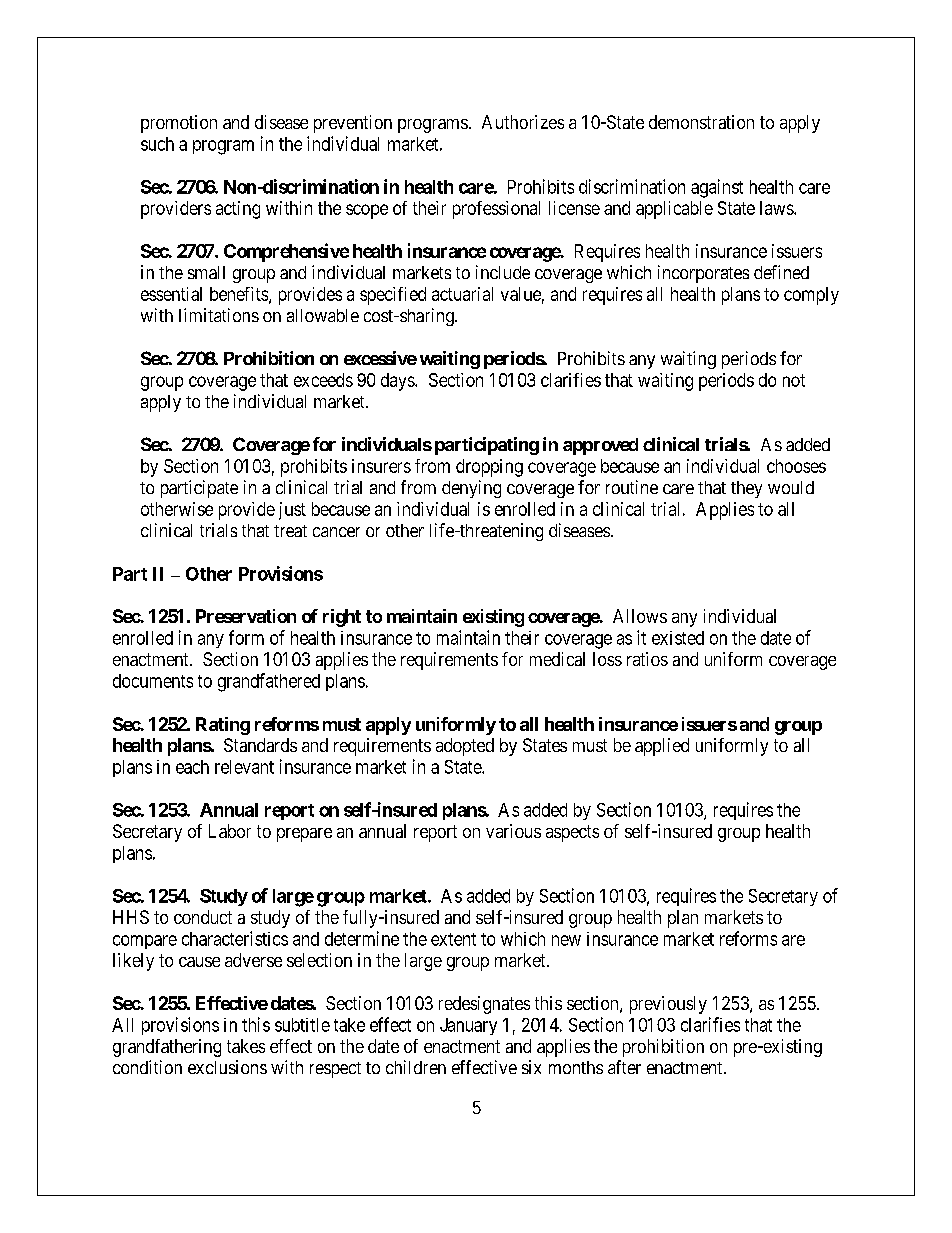 This document has height=1233, width=952. Describe the element at coordinates (179, 124) in the document. I see `promotion` at that location.
